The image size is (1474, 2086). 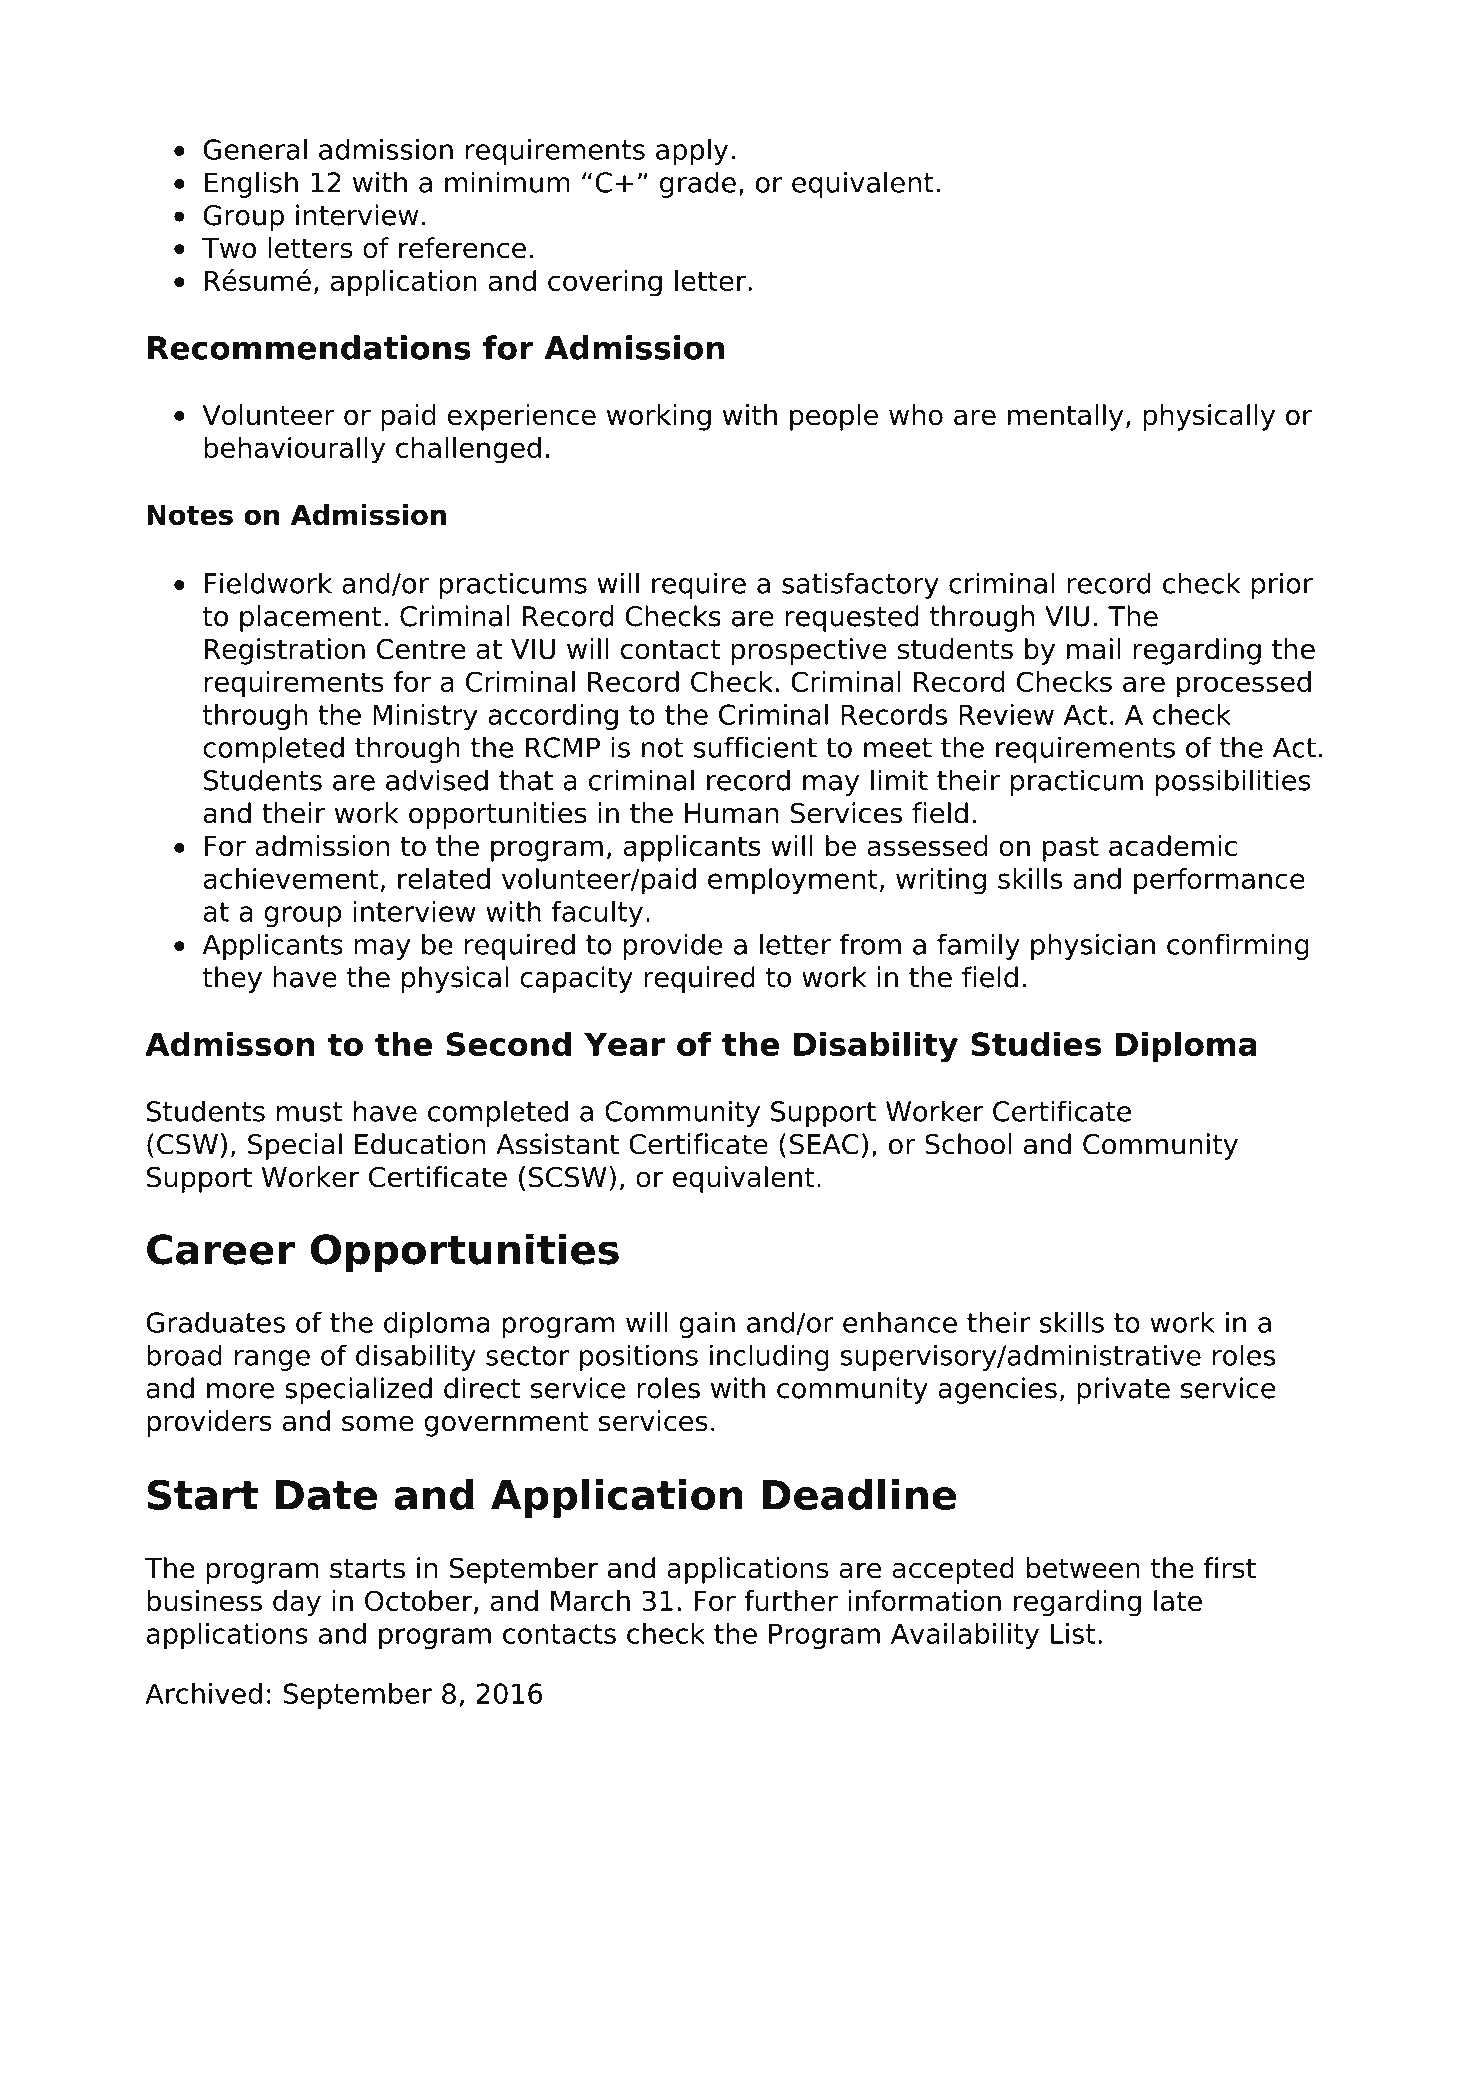 What do you see at coordinates (297, 1603) in the screenshot?
I see `day` at bounding box center [297, 1603].
